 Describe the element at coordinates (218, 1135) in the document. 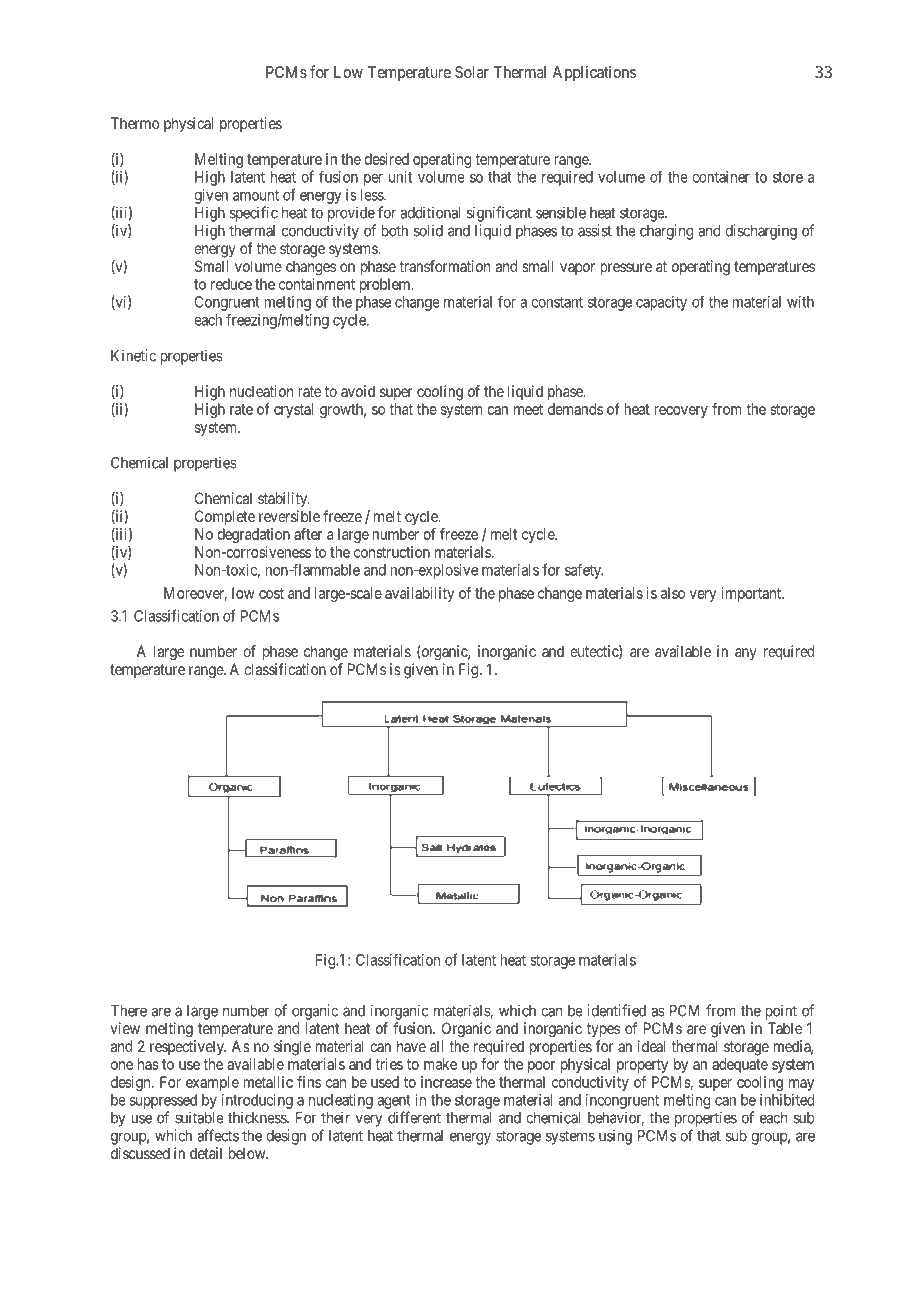

I see `affects` at that location.
